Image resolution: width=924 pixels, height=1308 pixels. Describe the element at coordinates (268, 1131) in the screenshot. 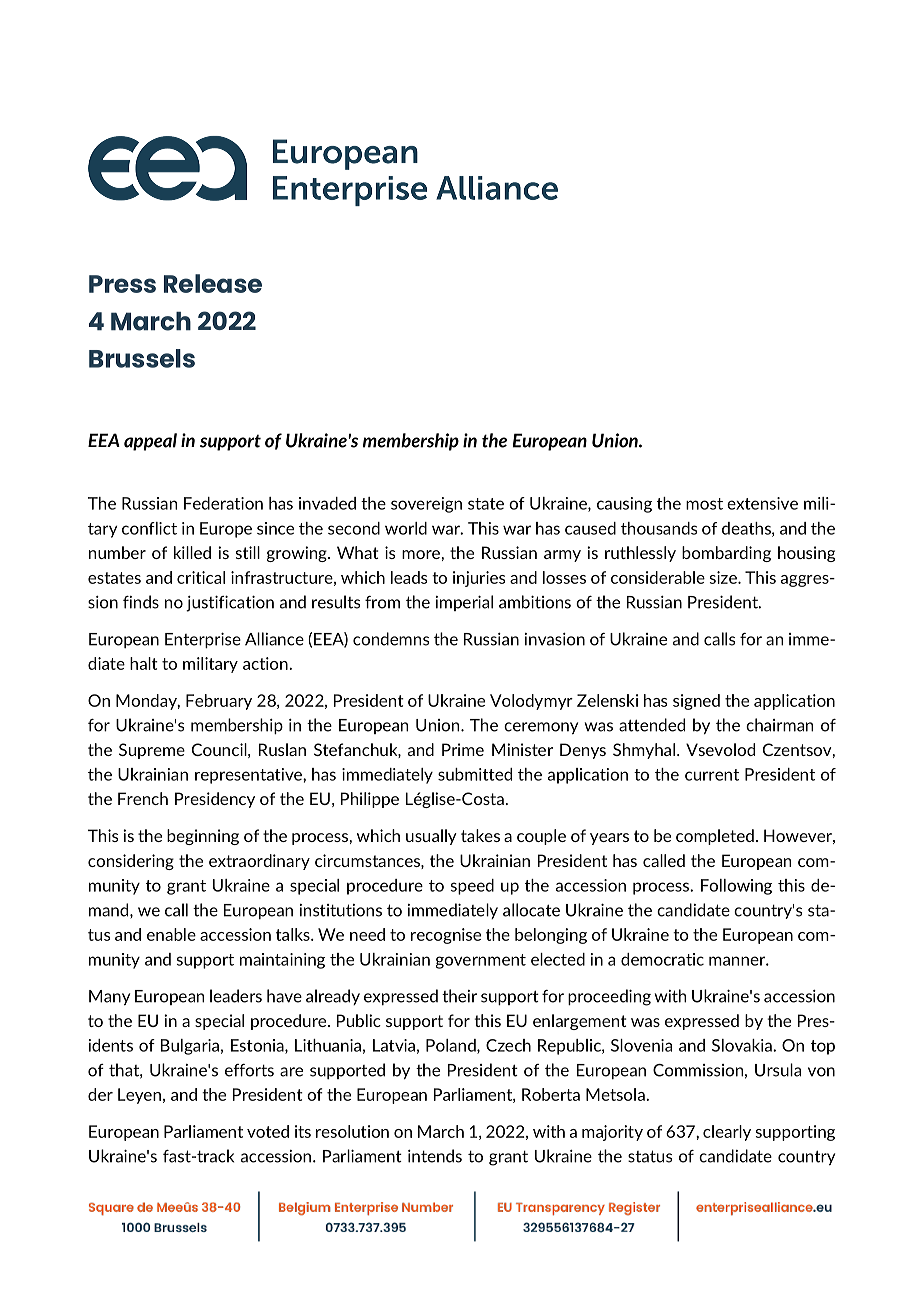

I see `voted` at that location.
